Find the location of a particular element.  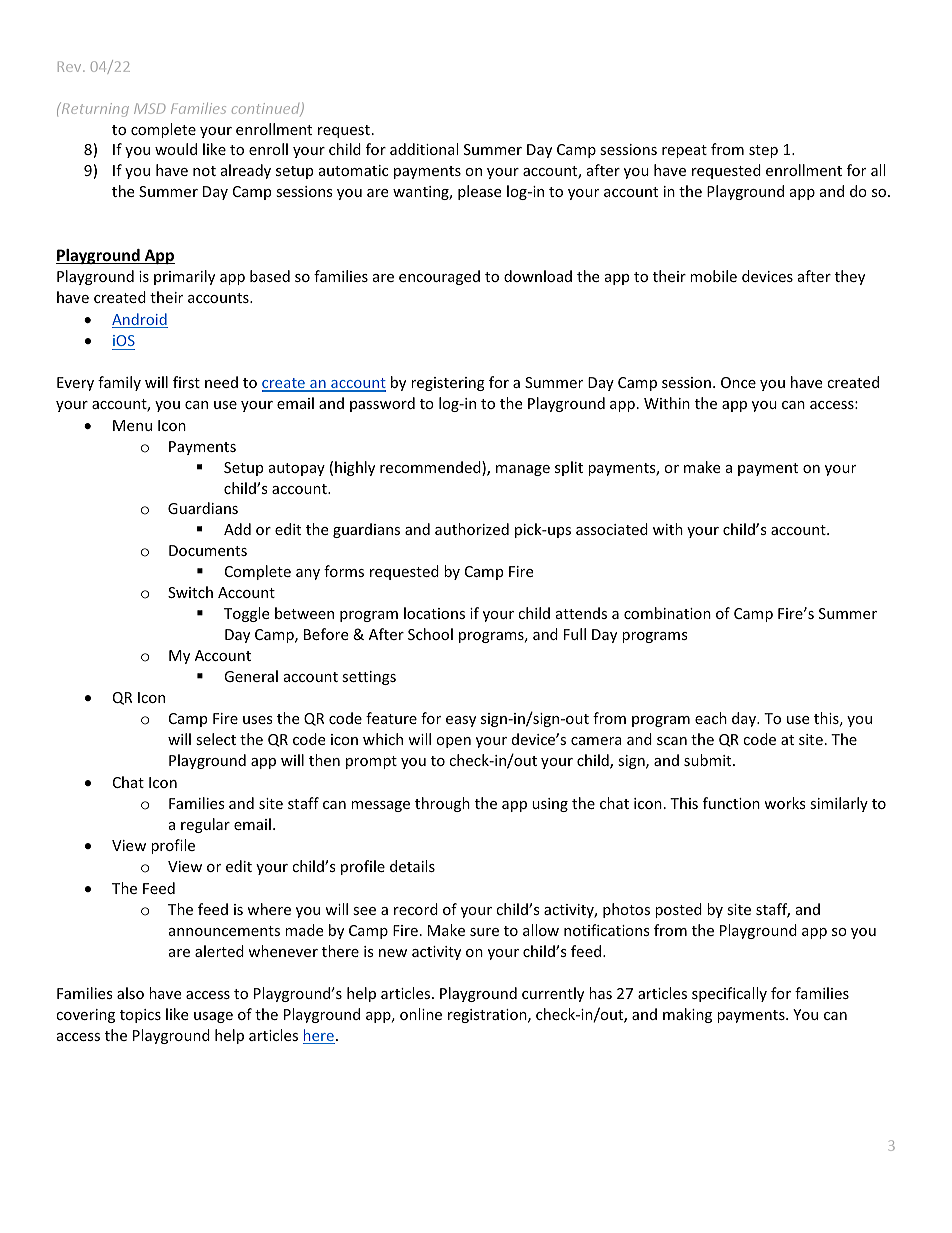

step is located at coordinates (763, 151).
